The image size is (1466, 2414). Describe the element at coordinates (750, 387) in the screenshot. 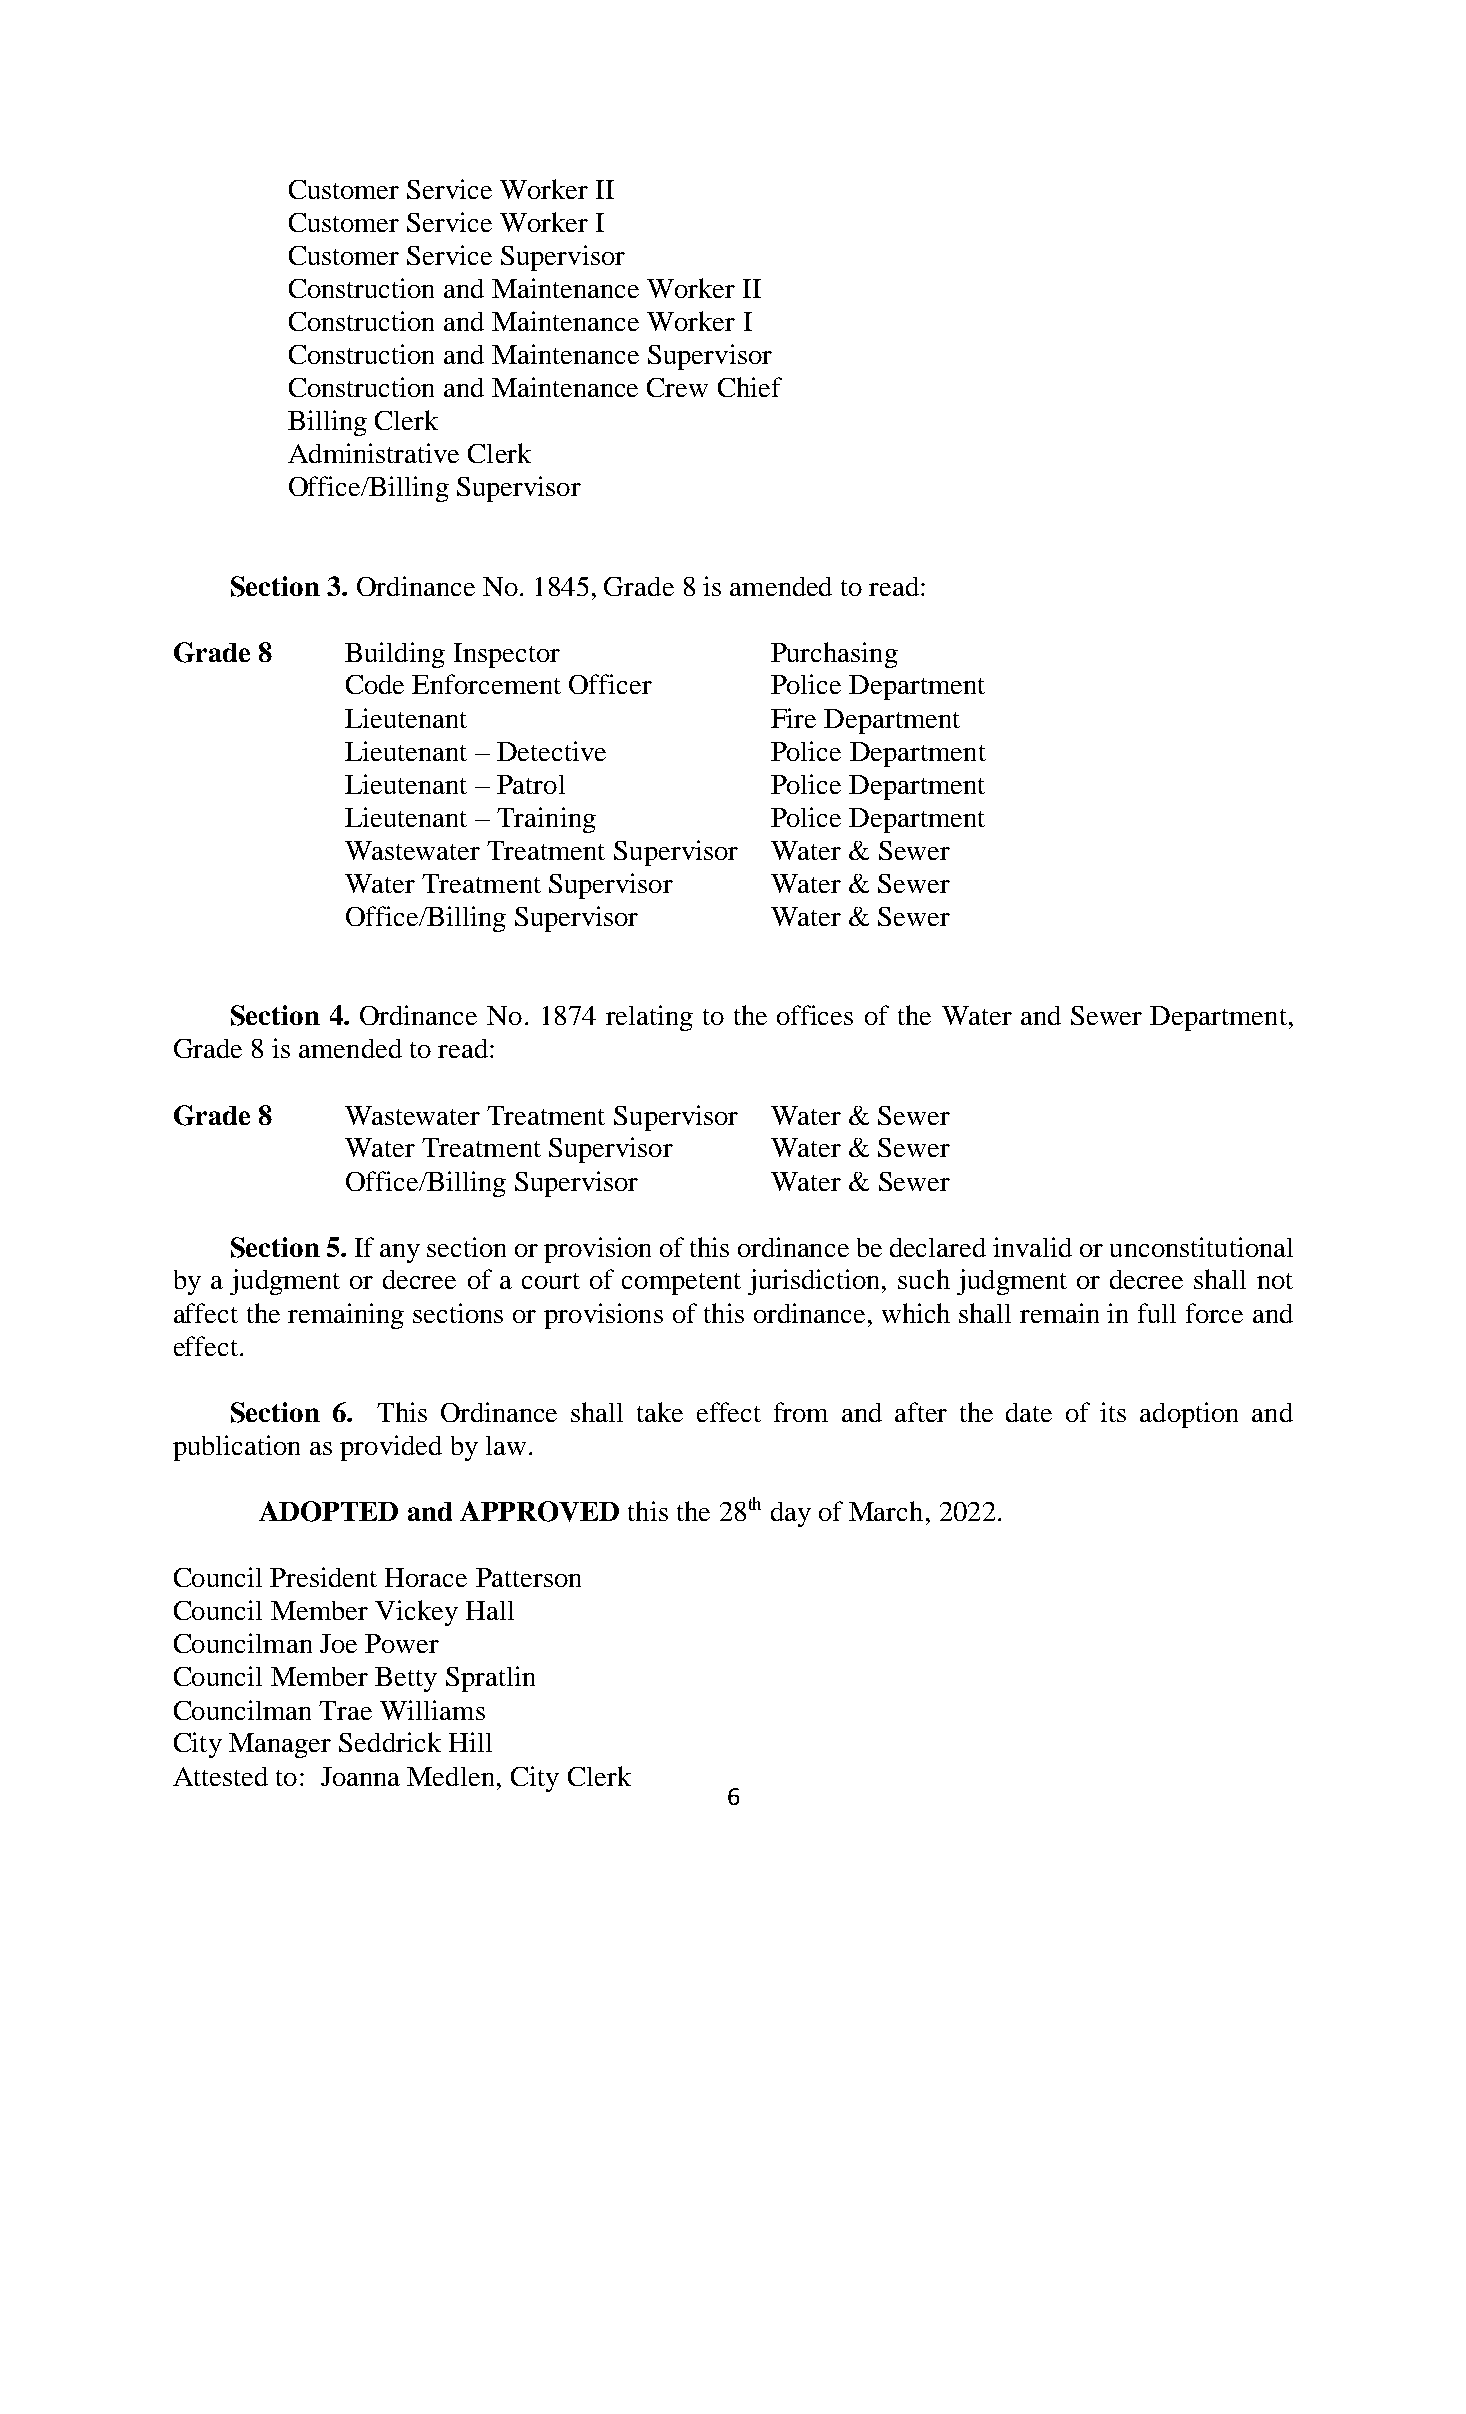

I see `Chief` at that location.
